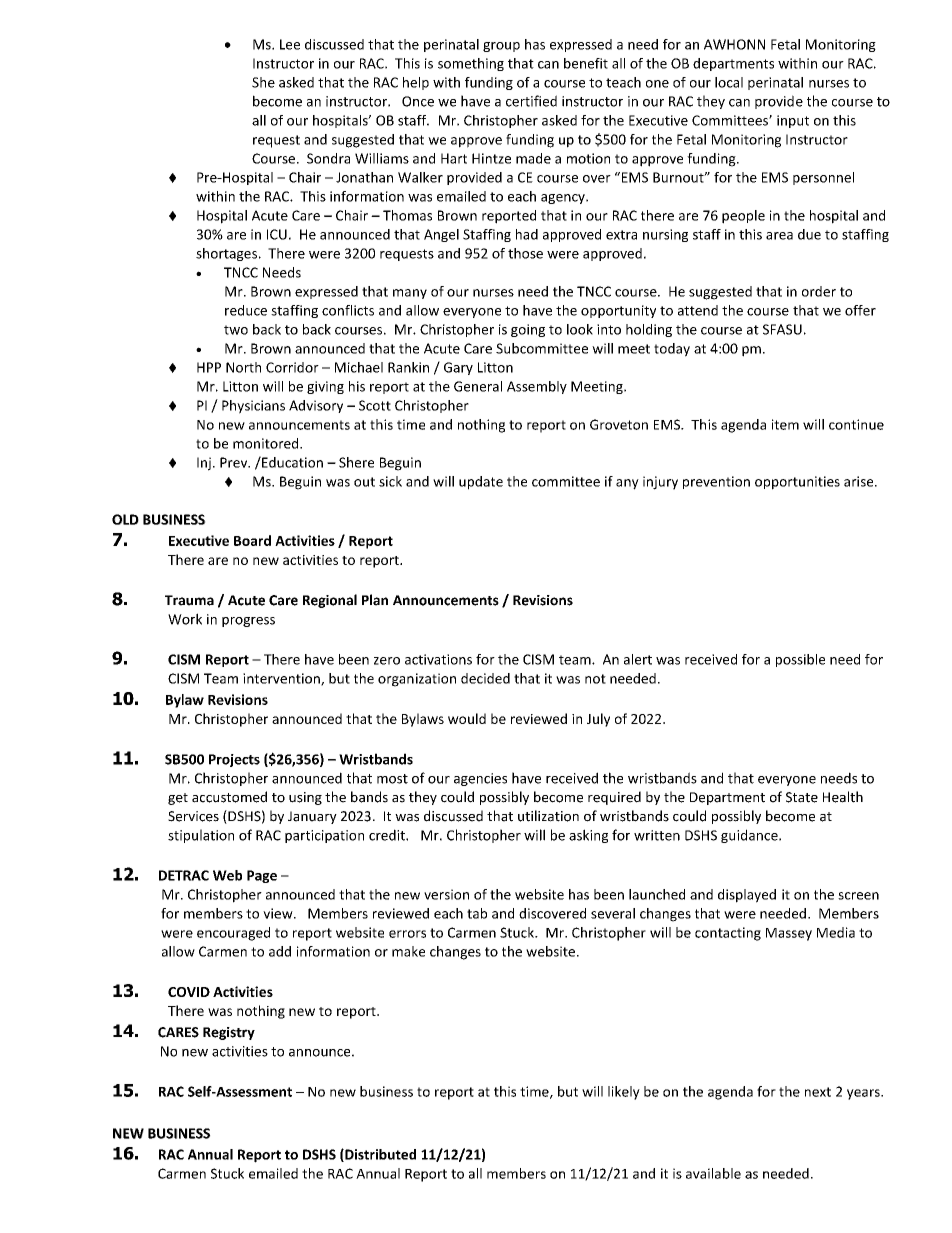 The image size is (952, 1233). Describe the element at coordinates (477, 913) in the document. I see `tab` at that location.
